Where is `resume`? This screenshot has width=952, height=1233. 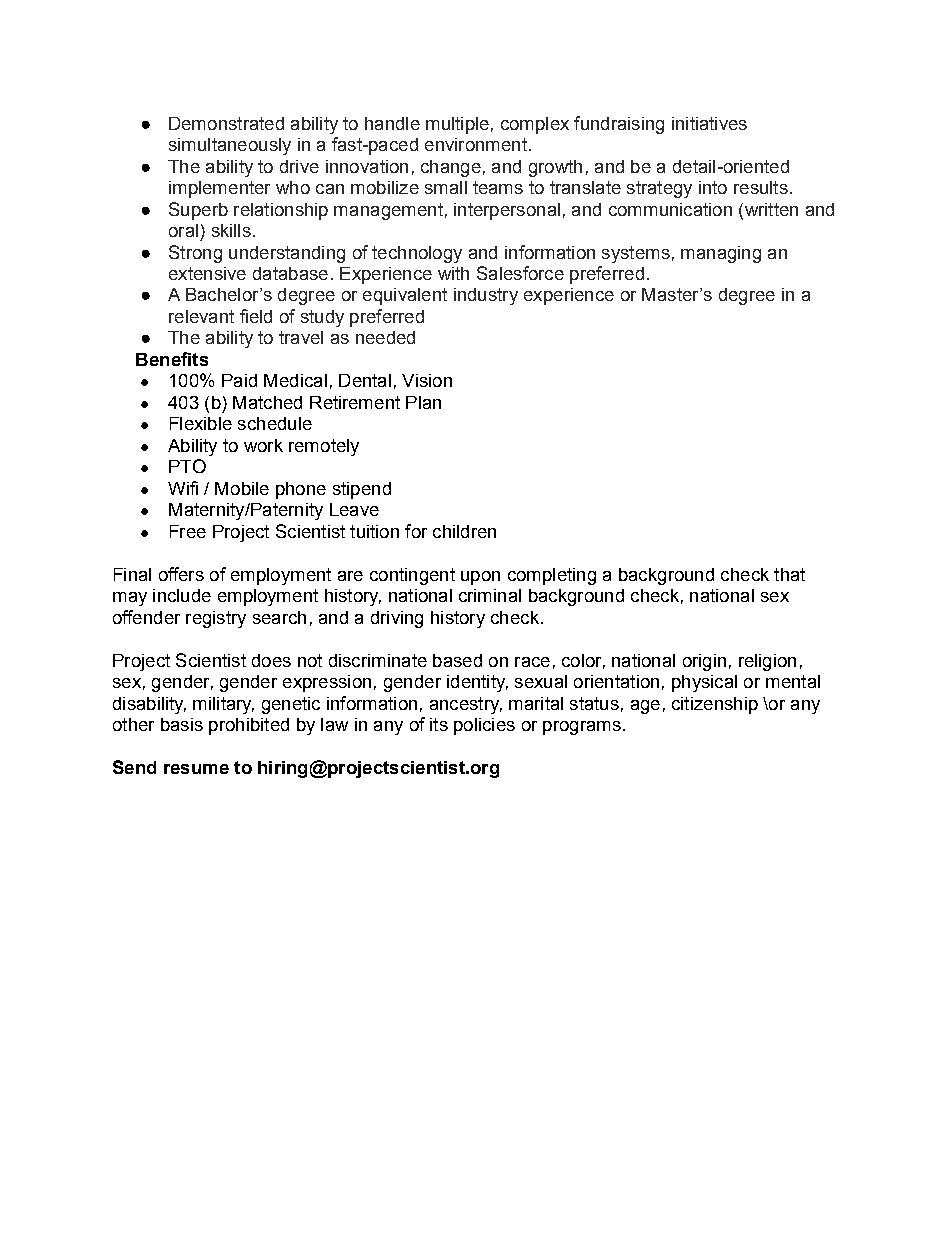
resume is located at coordinates (196, 769).
